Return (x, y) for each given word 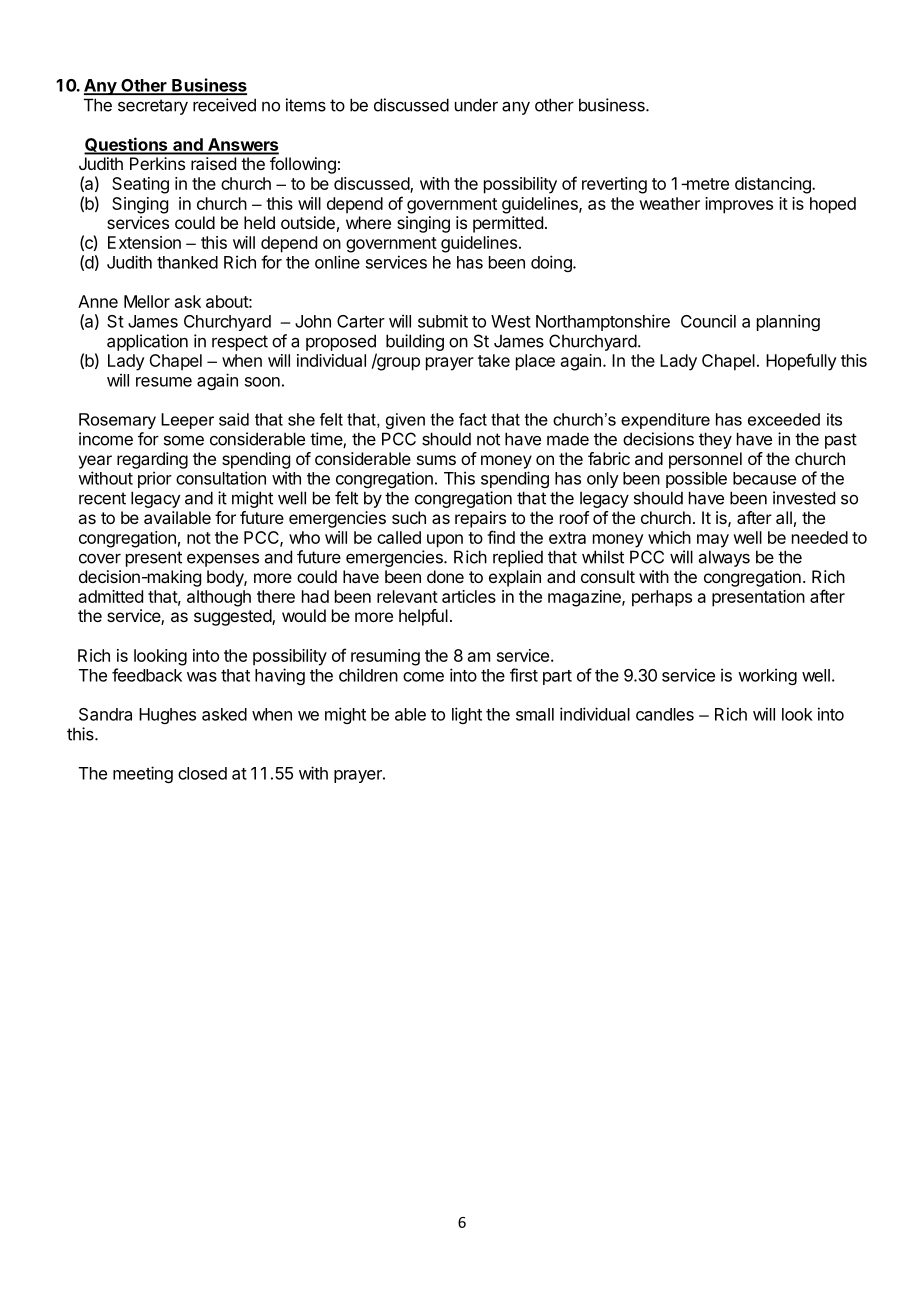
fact (473, 419)
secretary (153, 107)
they (715, 440)
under (476, 105)
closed (202, 773)
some (184, 440)
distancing (774, 185)
